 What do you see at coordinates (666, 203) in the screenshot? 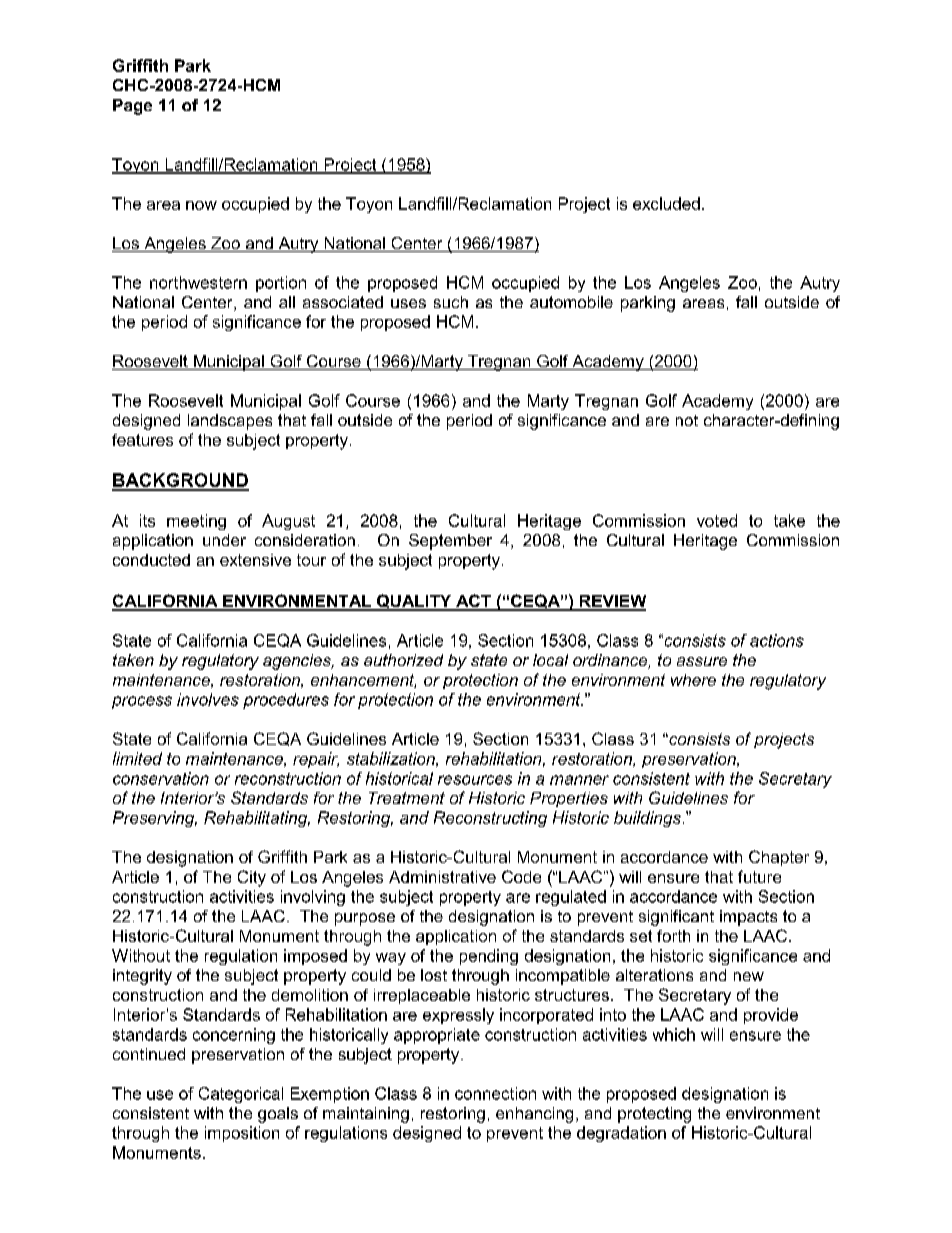
I see `excluded` at bounding box center [666, 203].
